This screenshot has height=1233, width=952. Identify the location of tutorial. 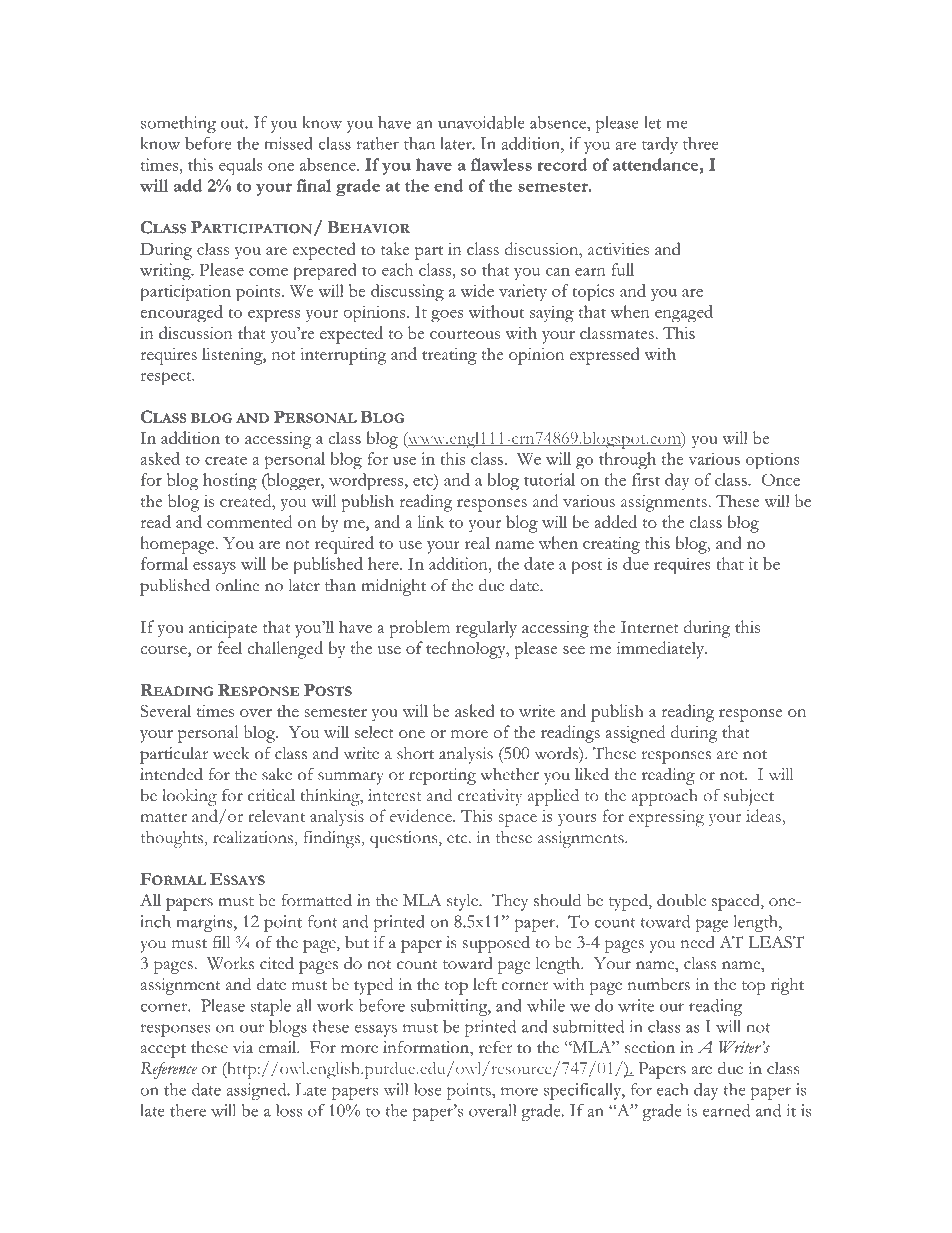
(549, 479).
